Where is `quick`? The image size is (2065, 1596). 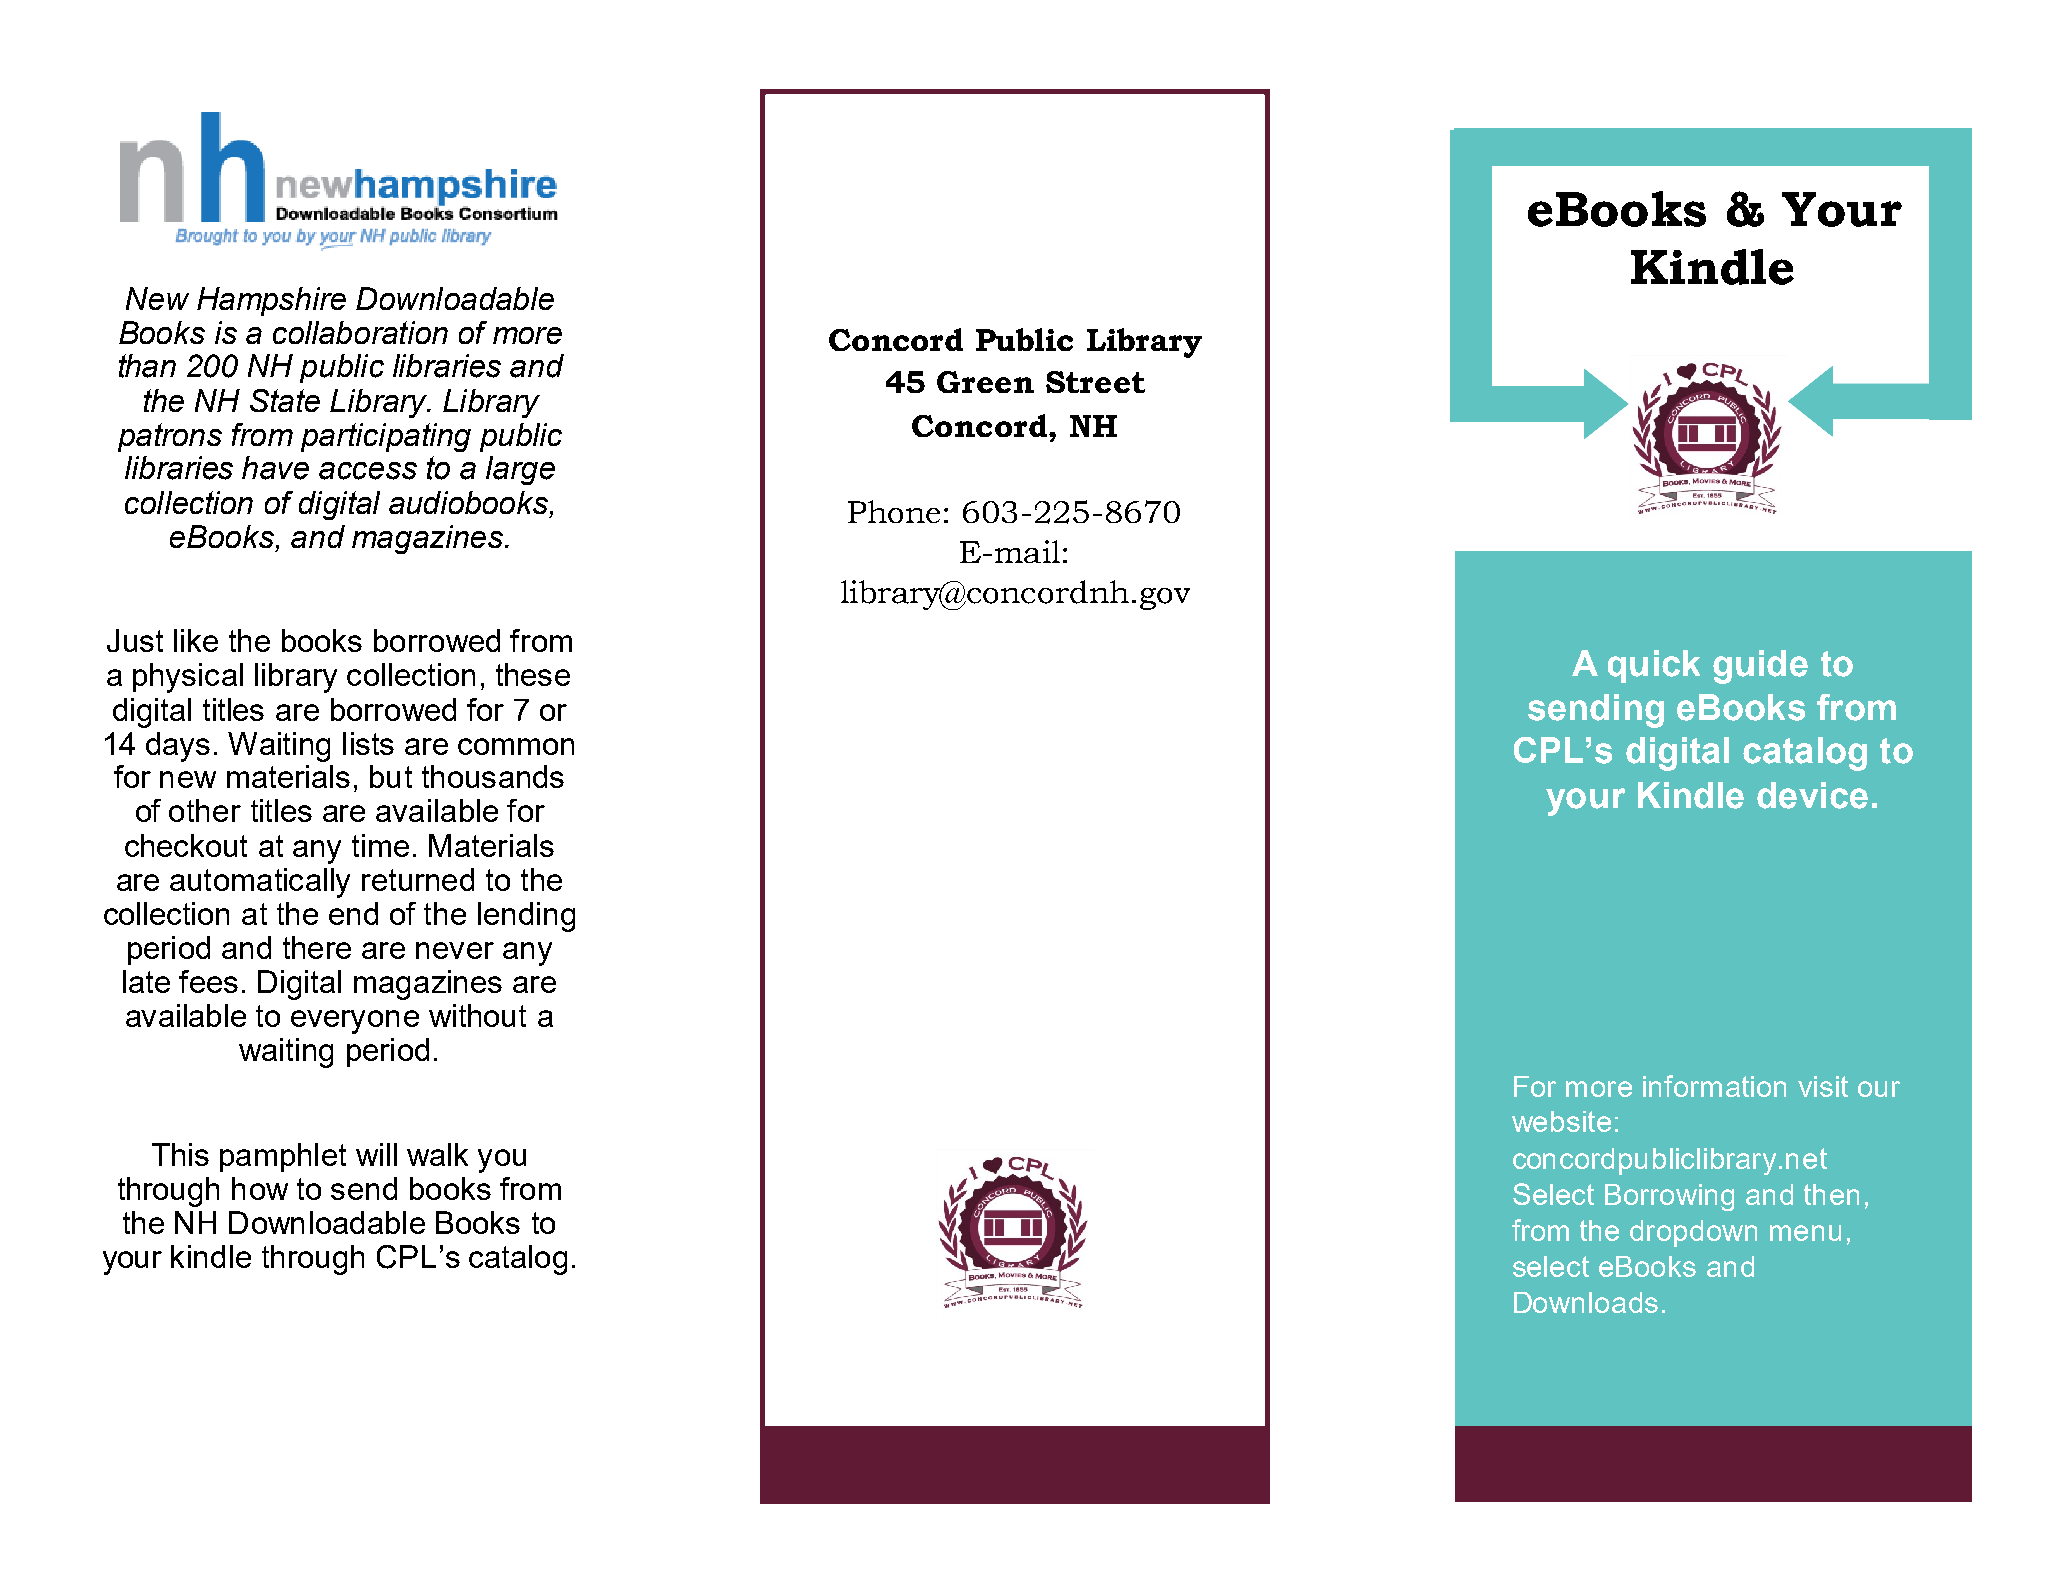 quick is located at coordinates (1654, 666).
